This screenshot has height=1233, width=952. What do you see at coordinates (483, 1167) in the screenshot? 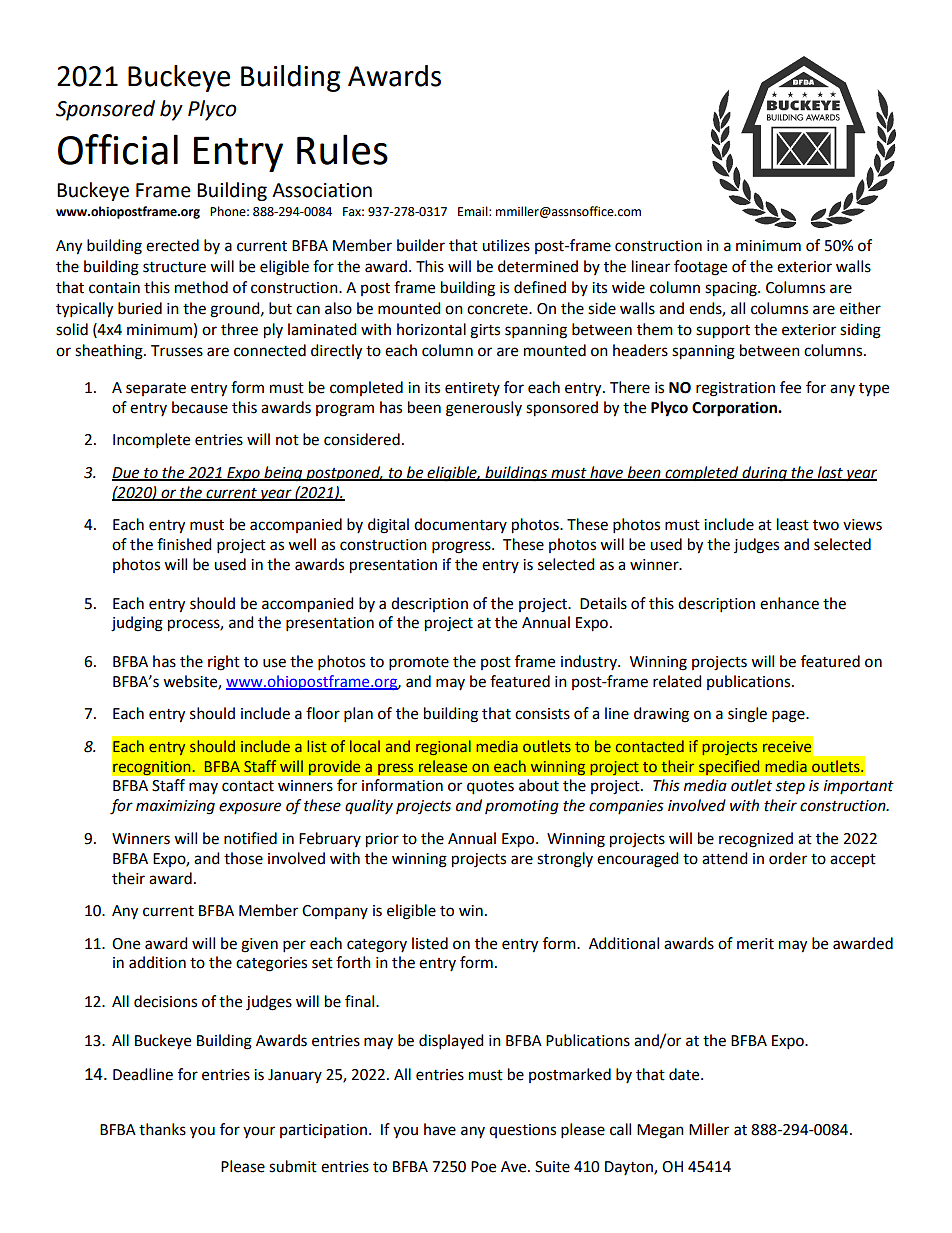
I see `Poe` at bounding box center [483, 1167].
